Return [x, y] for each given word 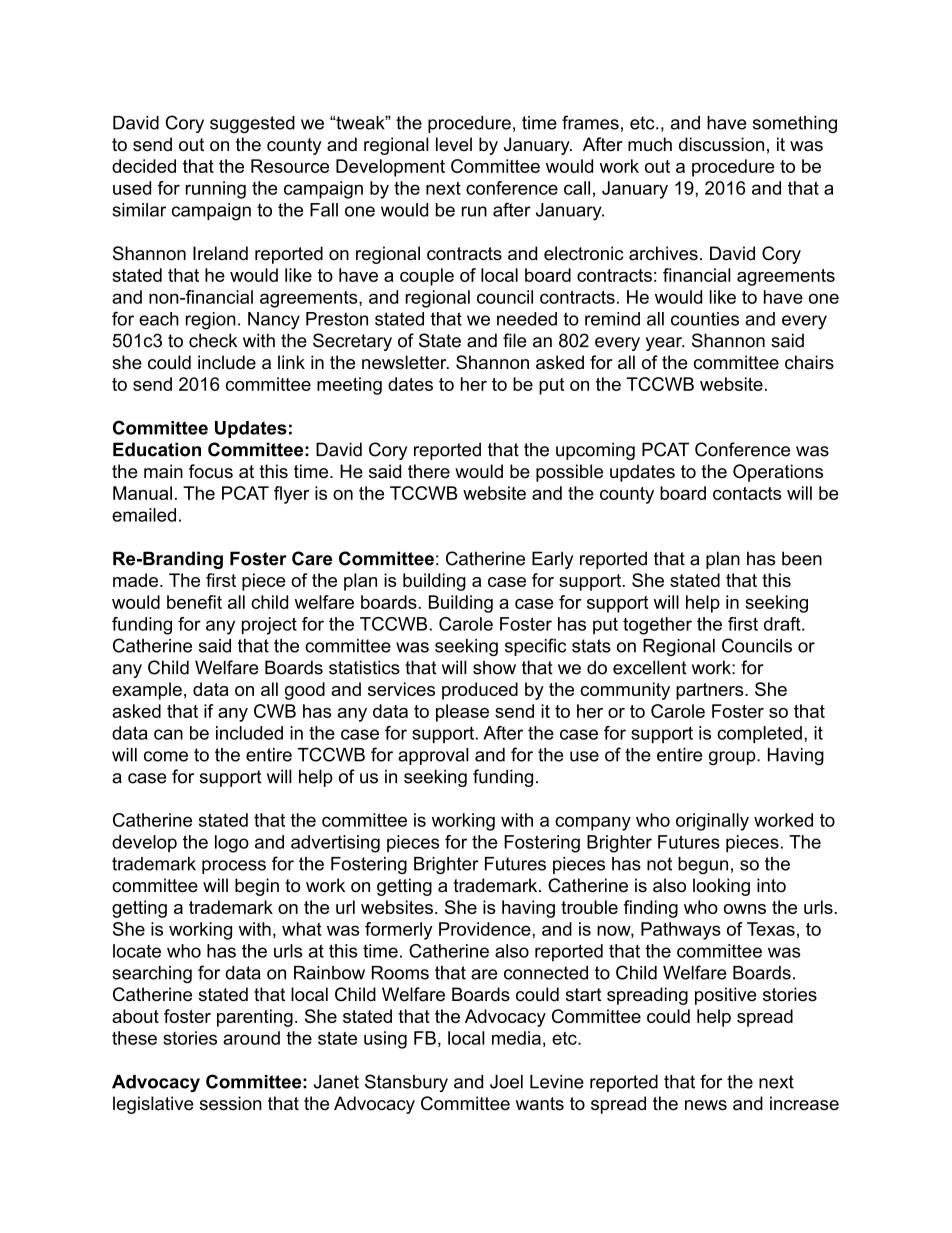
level [454, 144]
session [231, 1103]
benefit [194, 602]
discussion [721, 144]
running [216, 190]
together [657, 626]
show [494, 667]
